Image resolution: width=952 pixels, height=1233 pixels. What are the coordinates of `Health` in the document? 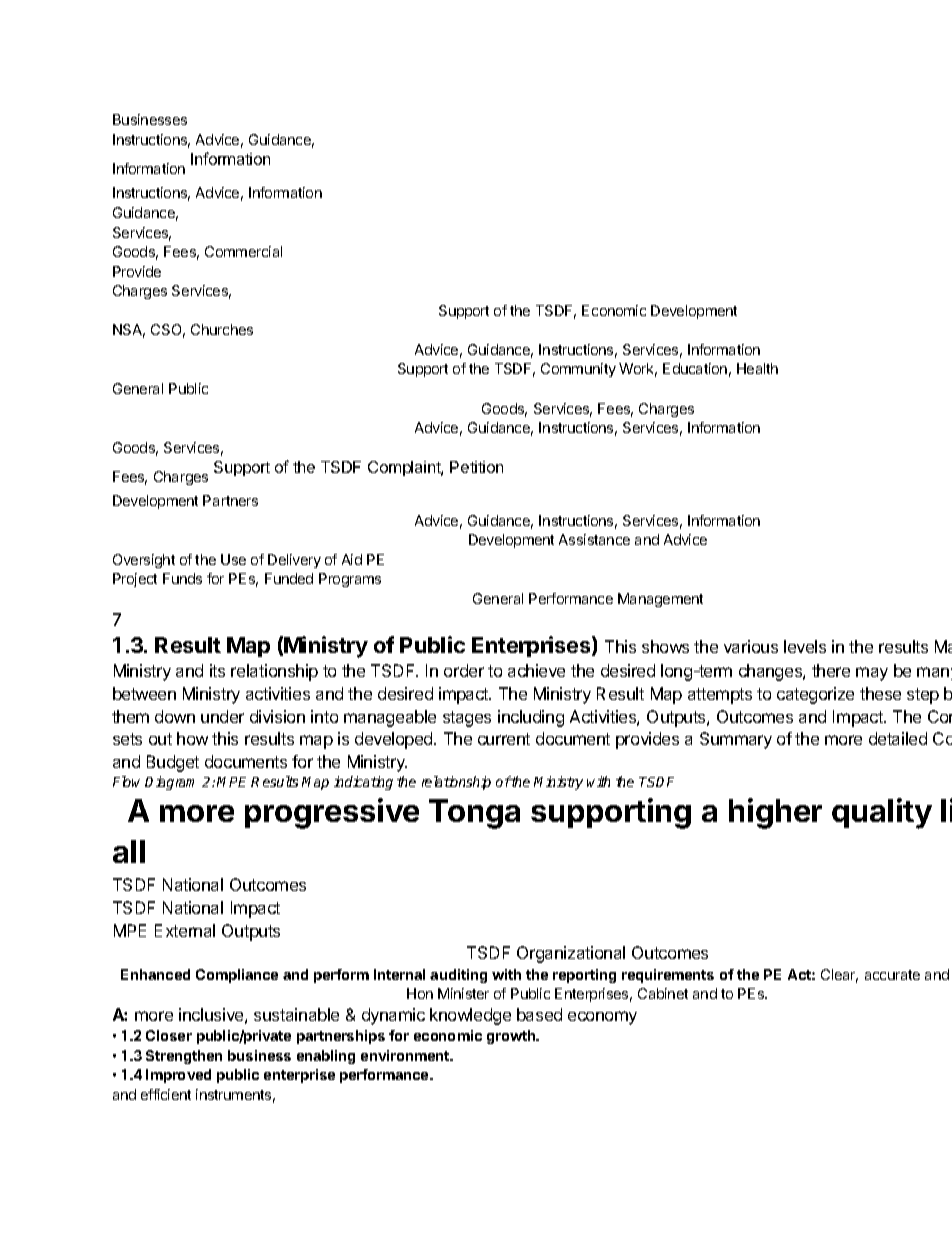 It's located at (757, 368).
